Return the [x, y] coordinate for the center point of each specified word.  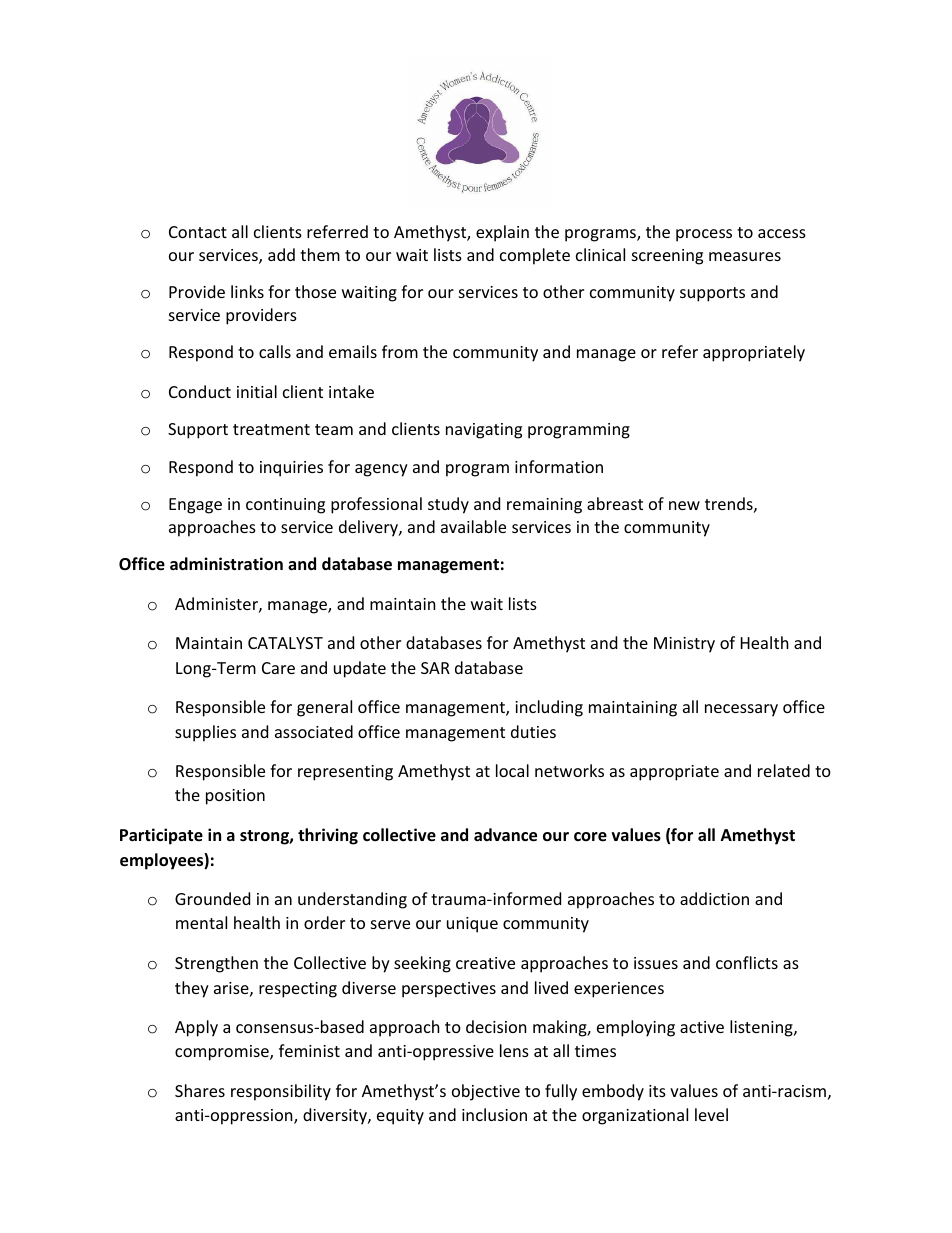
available [473, 526]
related [784, 770]
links [247, 291]
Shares [200, 1090]
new [684, 505]
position [235, 797]
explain [502, 233]
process [704, 235]
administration [226, 564]
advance [505, 835]
